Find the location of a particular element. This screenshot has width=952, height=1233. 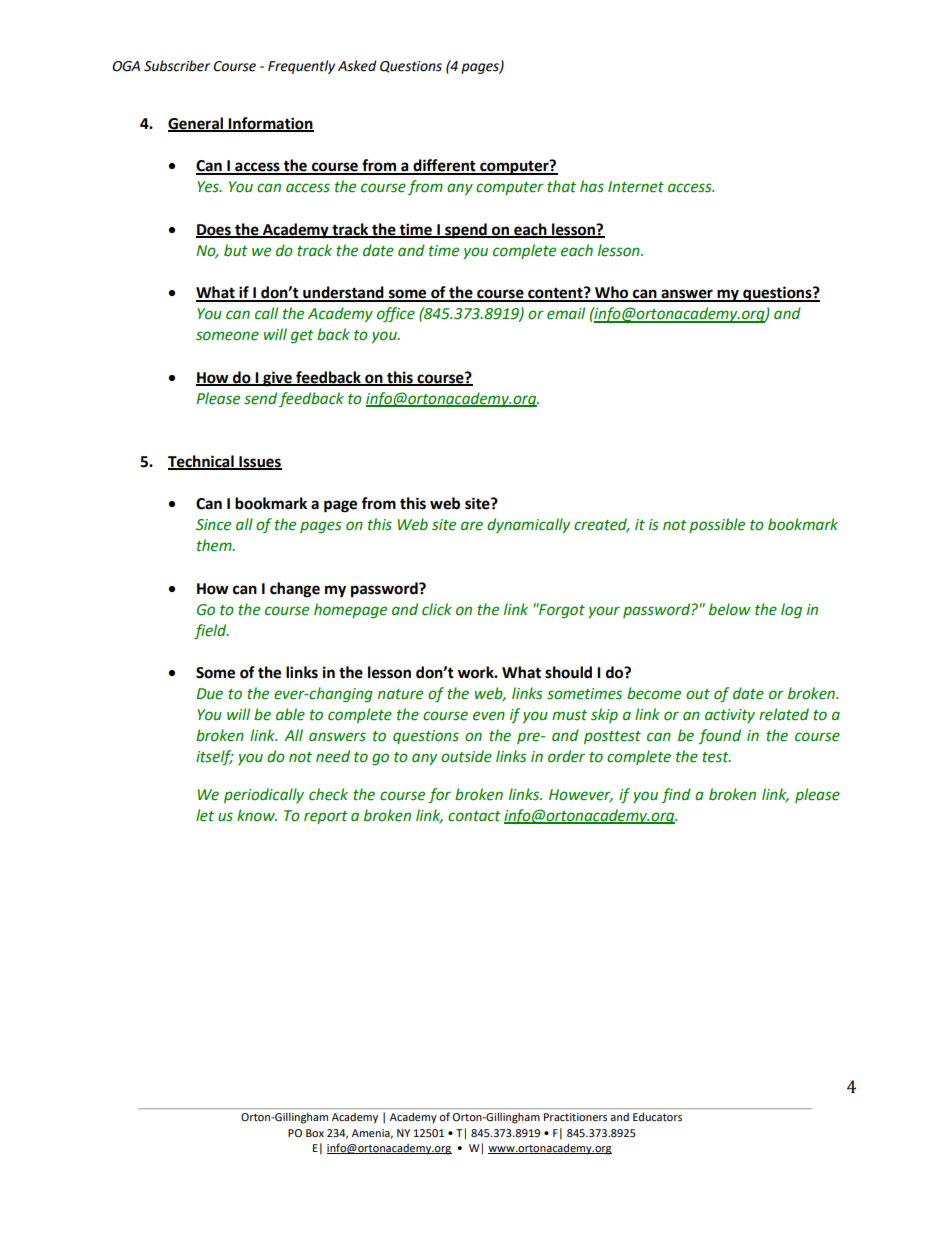

Practitioners is located at coordinates (575, 1117).
